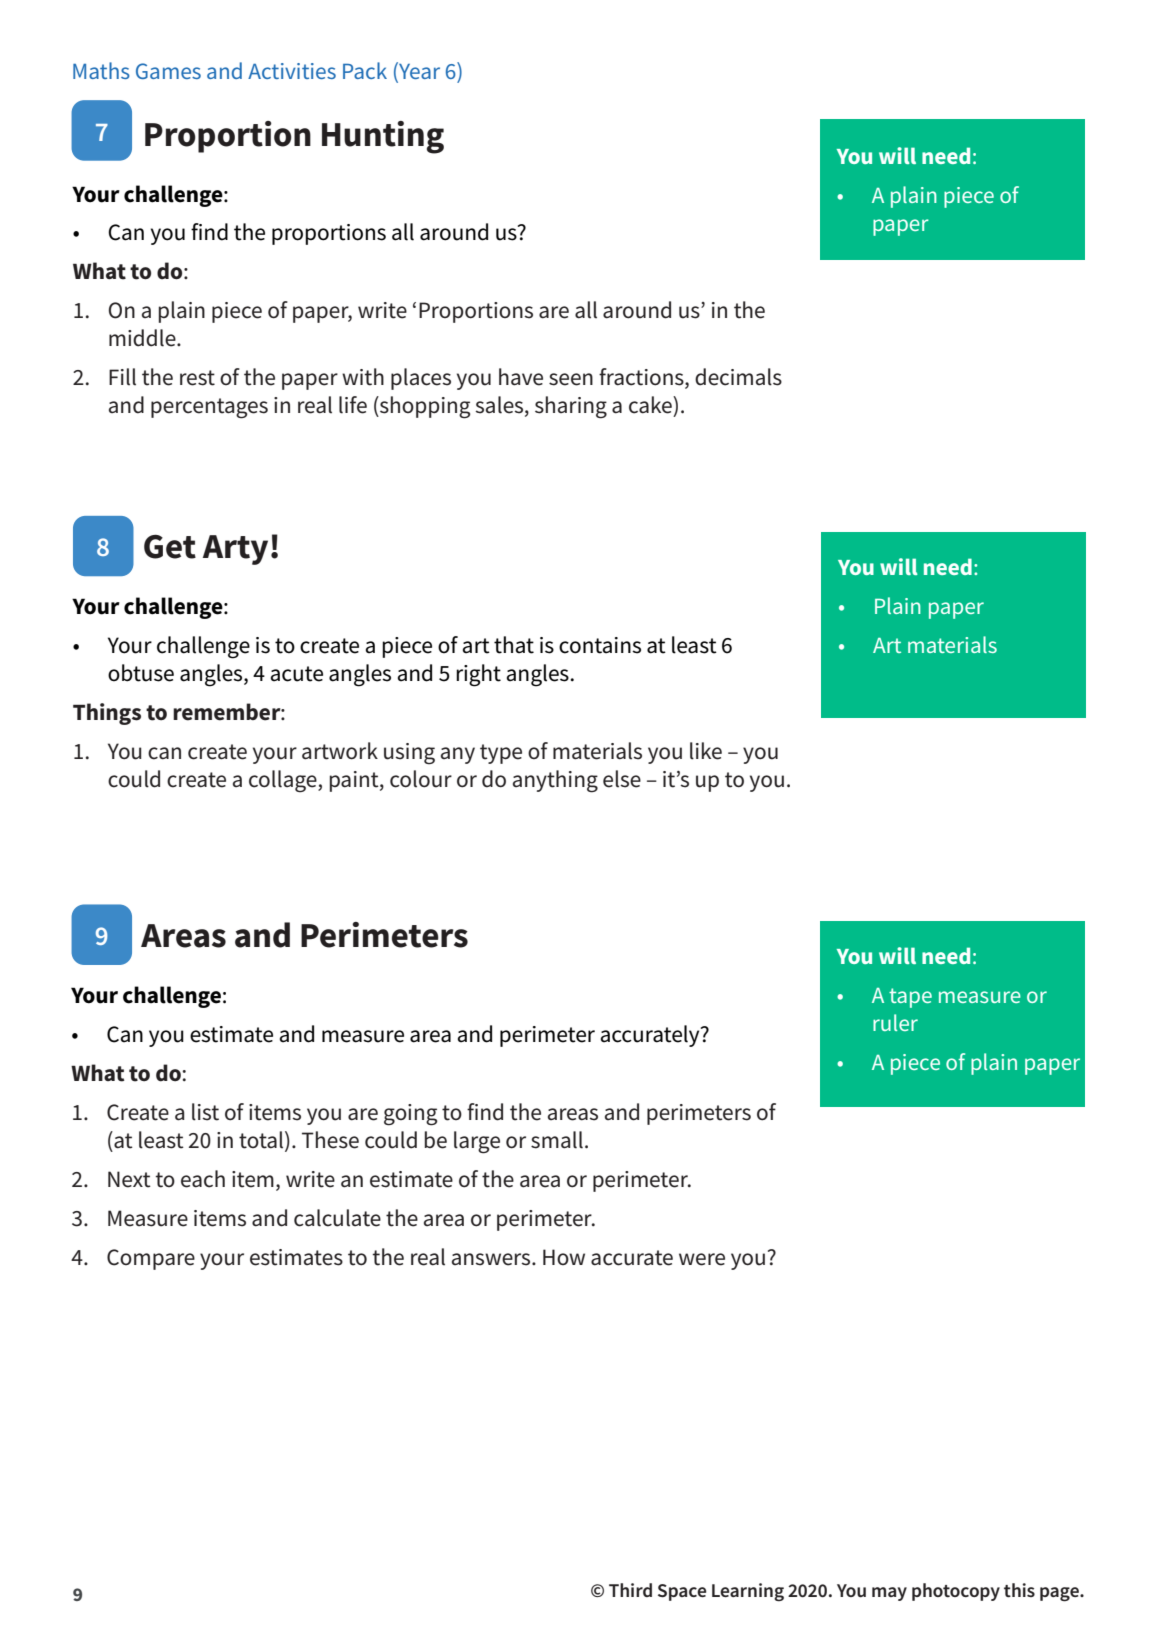  Describe the element at coordinates (168, 71) in the document. I see `Games` at that location.
